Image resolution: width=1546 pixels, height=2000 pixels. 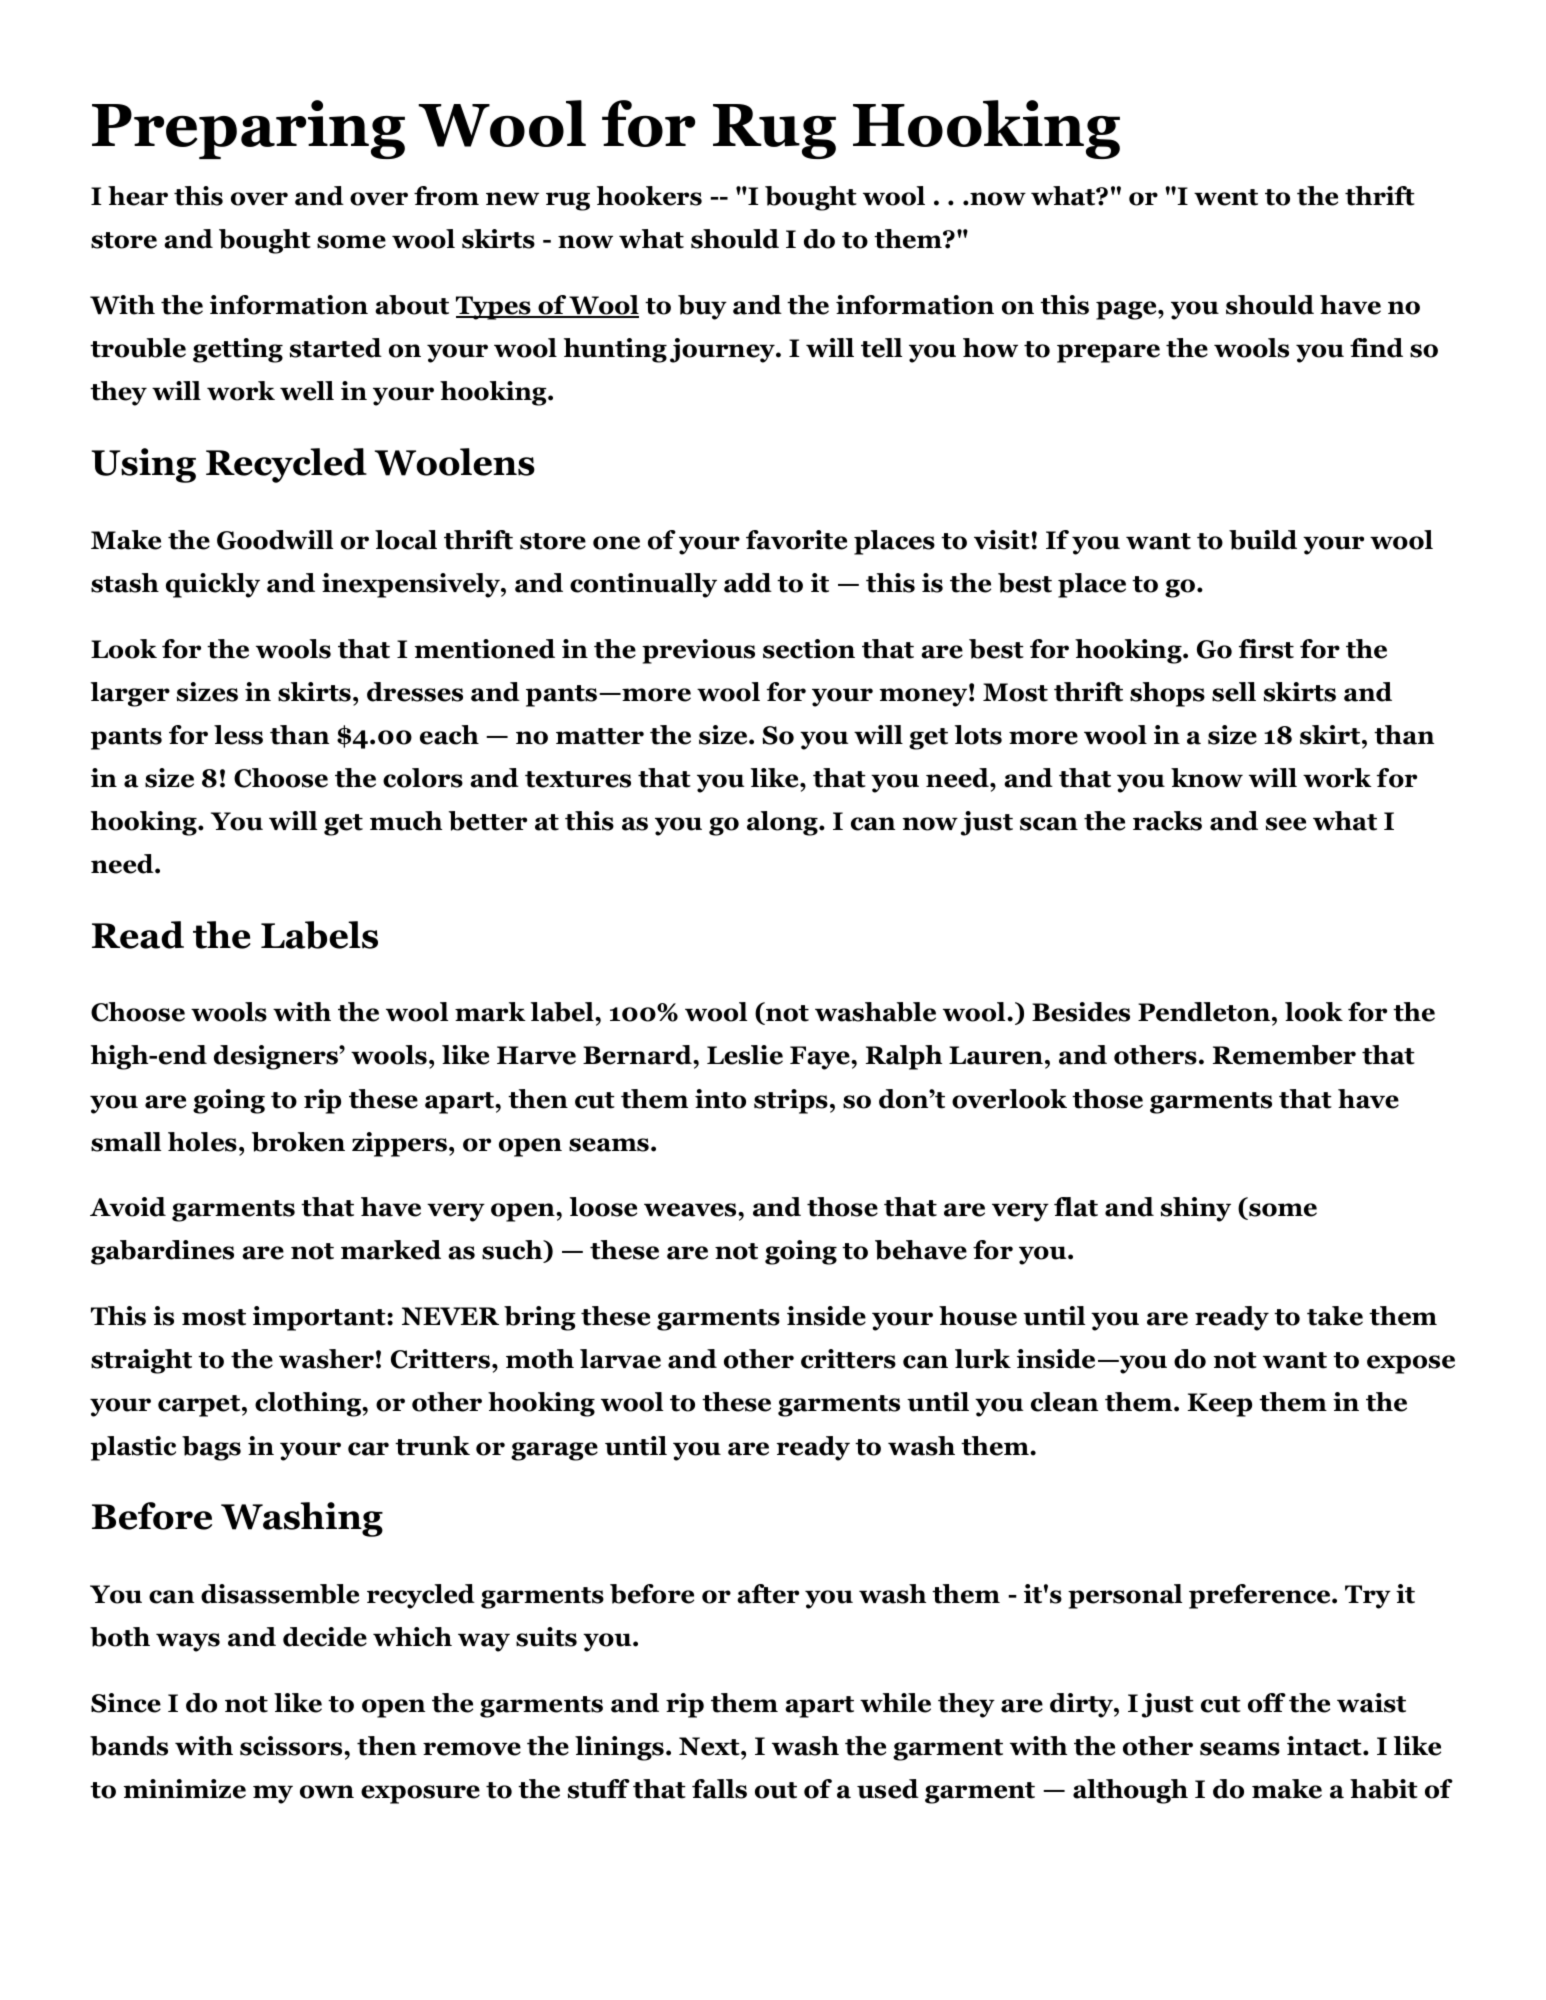 What do you see at coordinates (1284, 1055) in the page?
I see `Remember` at bounding box center [1284, 1055].
